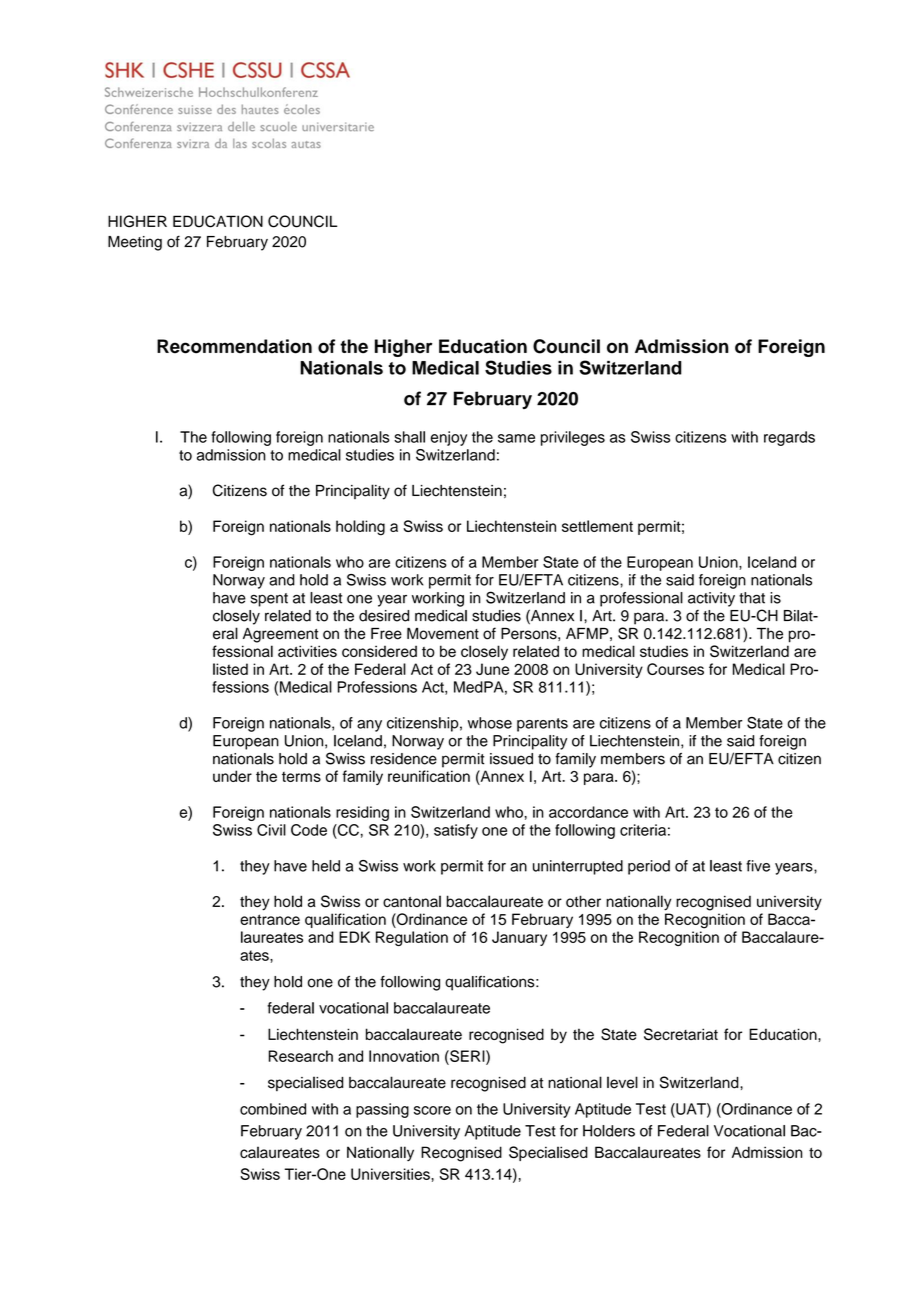 The image size is (924, 1308). Describe the element at coordinates (597, 526) in the image. I see `settlement` at that location.
